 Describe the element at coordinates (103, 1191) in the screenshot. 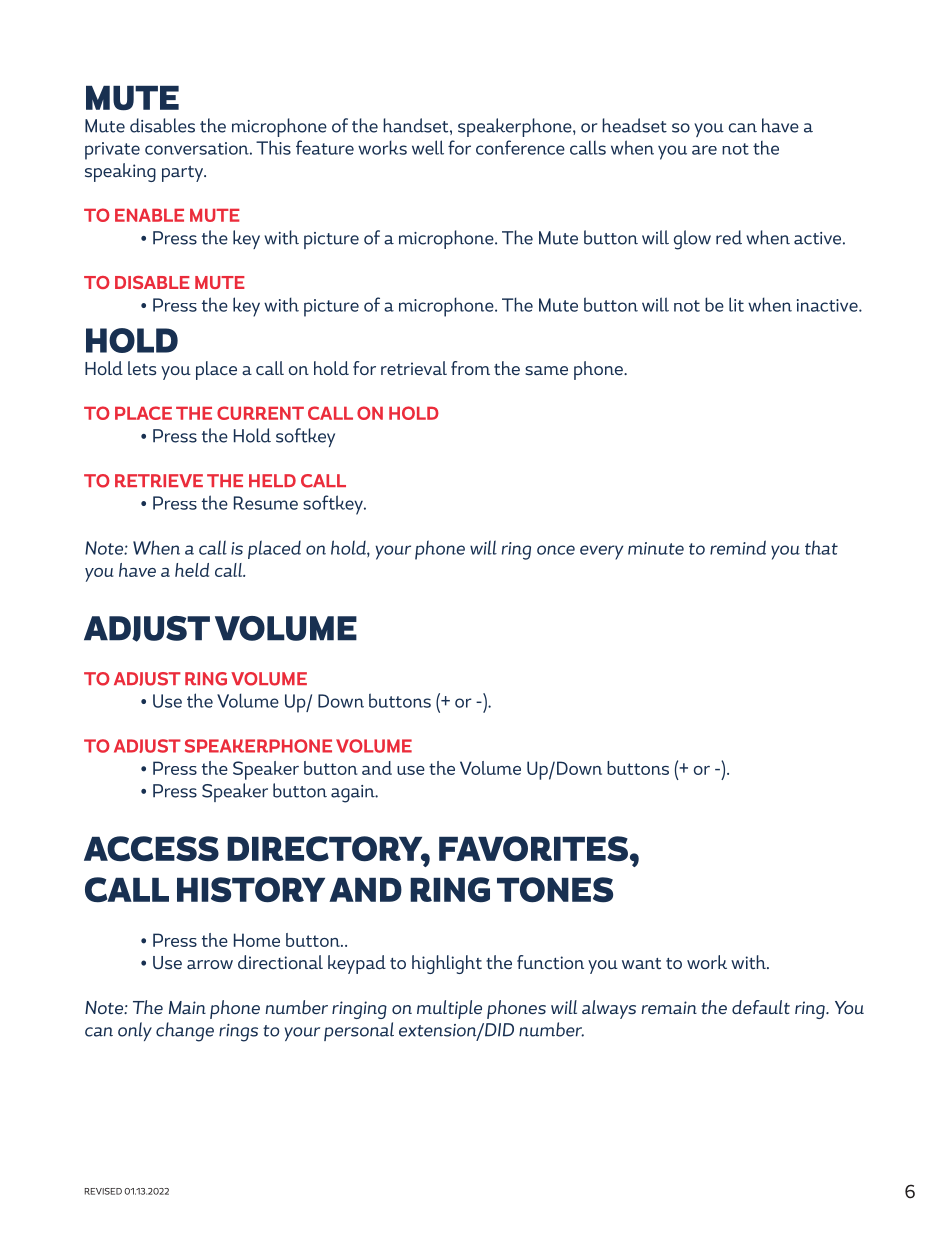

I see `REVISED` at that location.
